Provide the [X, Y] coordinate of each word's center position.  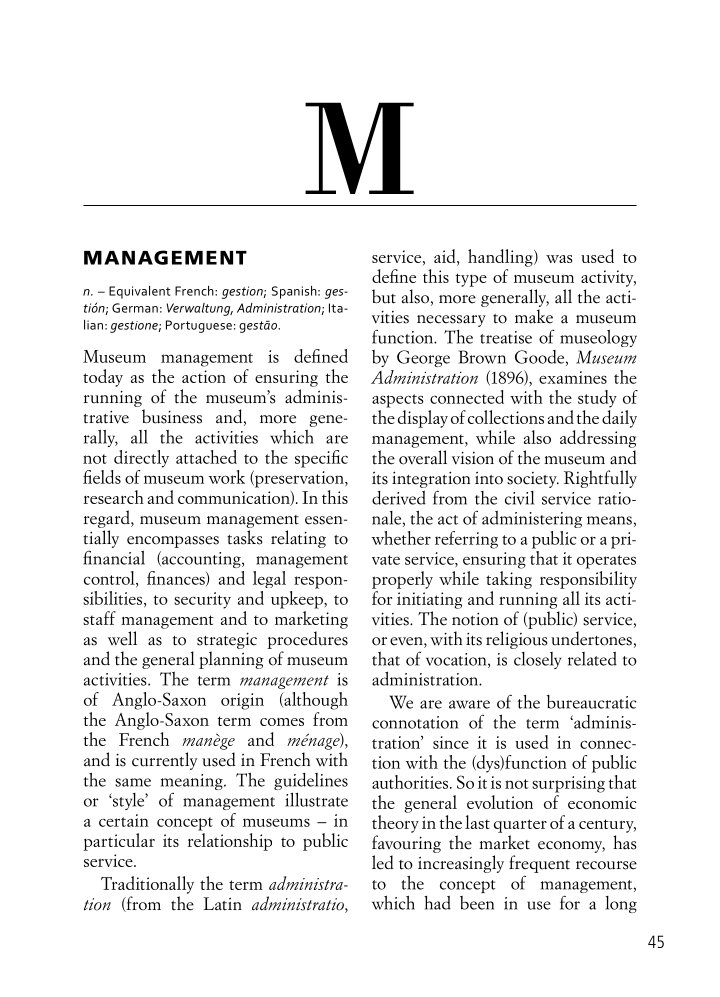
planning [231, 660]
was [559, 259]
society [533, 480]
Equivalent [140, 292]
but [384, 296]
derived [399, 498]
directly [141, 459]
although [315, 701]
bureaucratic [591, 702]
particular [119, 842]
